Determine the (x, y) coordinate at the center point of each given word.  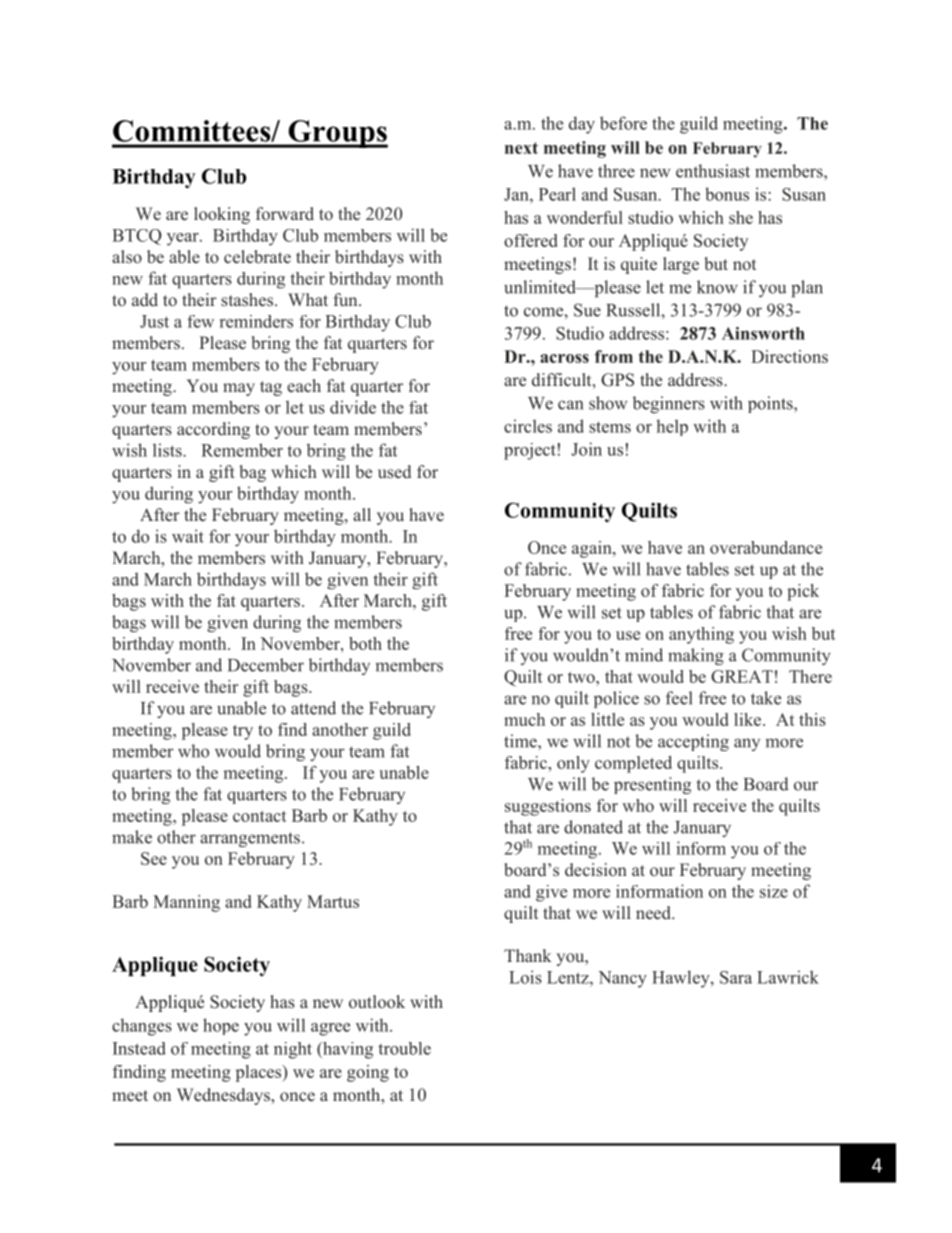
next (521, 148)
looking (222, 215)
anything (701, 635)
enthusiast (713, 171)
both (365, 643)
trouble (404, 1048)
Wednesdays (224, 1096)
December (266, 665)
